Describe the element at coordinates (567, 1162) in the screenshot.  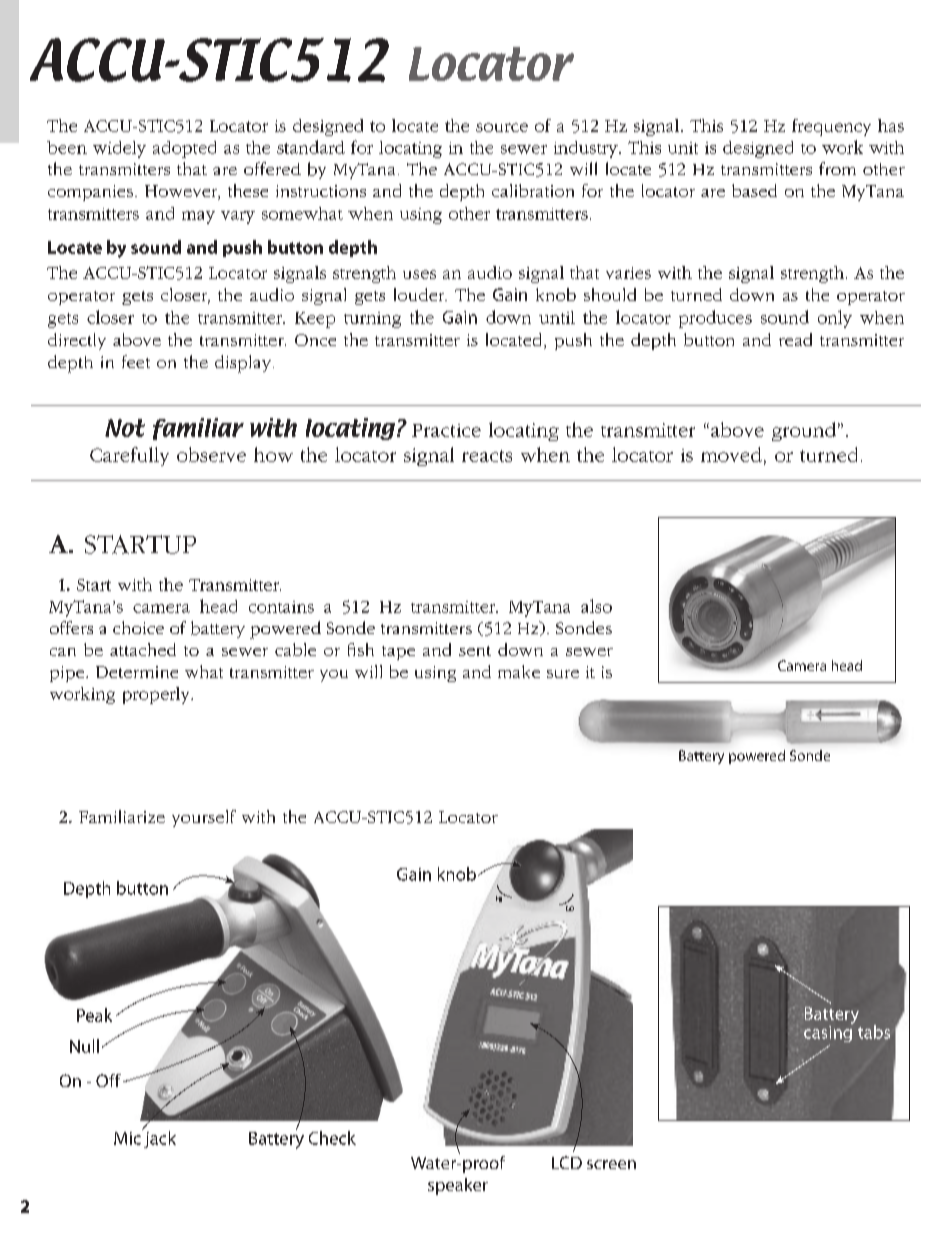
I see `LCD` at that location.
